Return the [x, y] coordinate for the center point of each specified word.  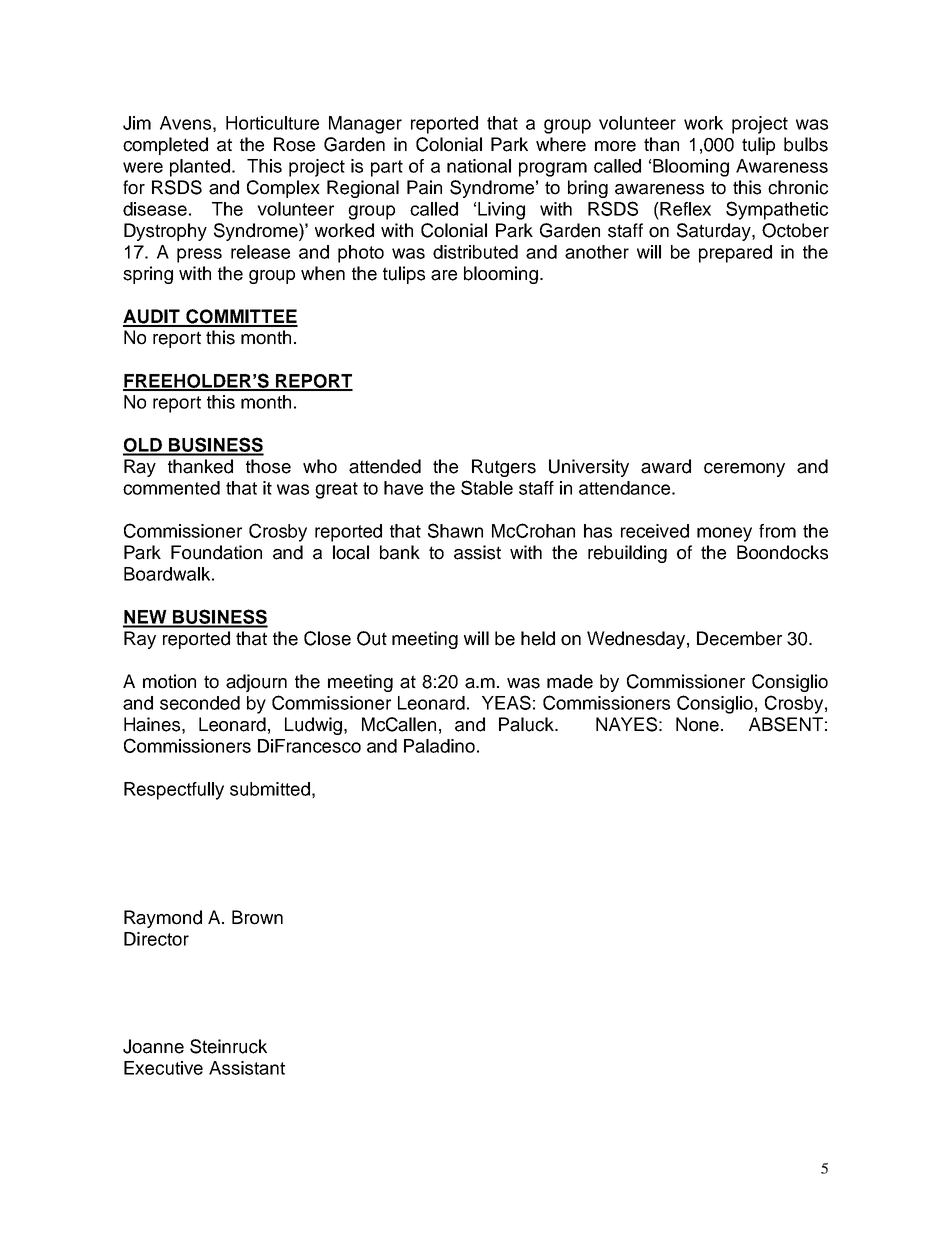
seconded [200, 703]
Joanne [153, 1046]
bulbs [806, 144]
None [699, 724]
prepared [735, 254]
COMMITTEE [241, 317]
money [724, 534]
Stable [487, 487]
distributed [475, 252]
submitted [270, 789]
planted [200, 168]
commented [171, 488]
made [570, 681]
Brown [257, 917]
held [538, 638]
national [479, 166]
